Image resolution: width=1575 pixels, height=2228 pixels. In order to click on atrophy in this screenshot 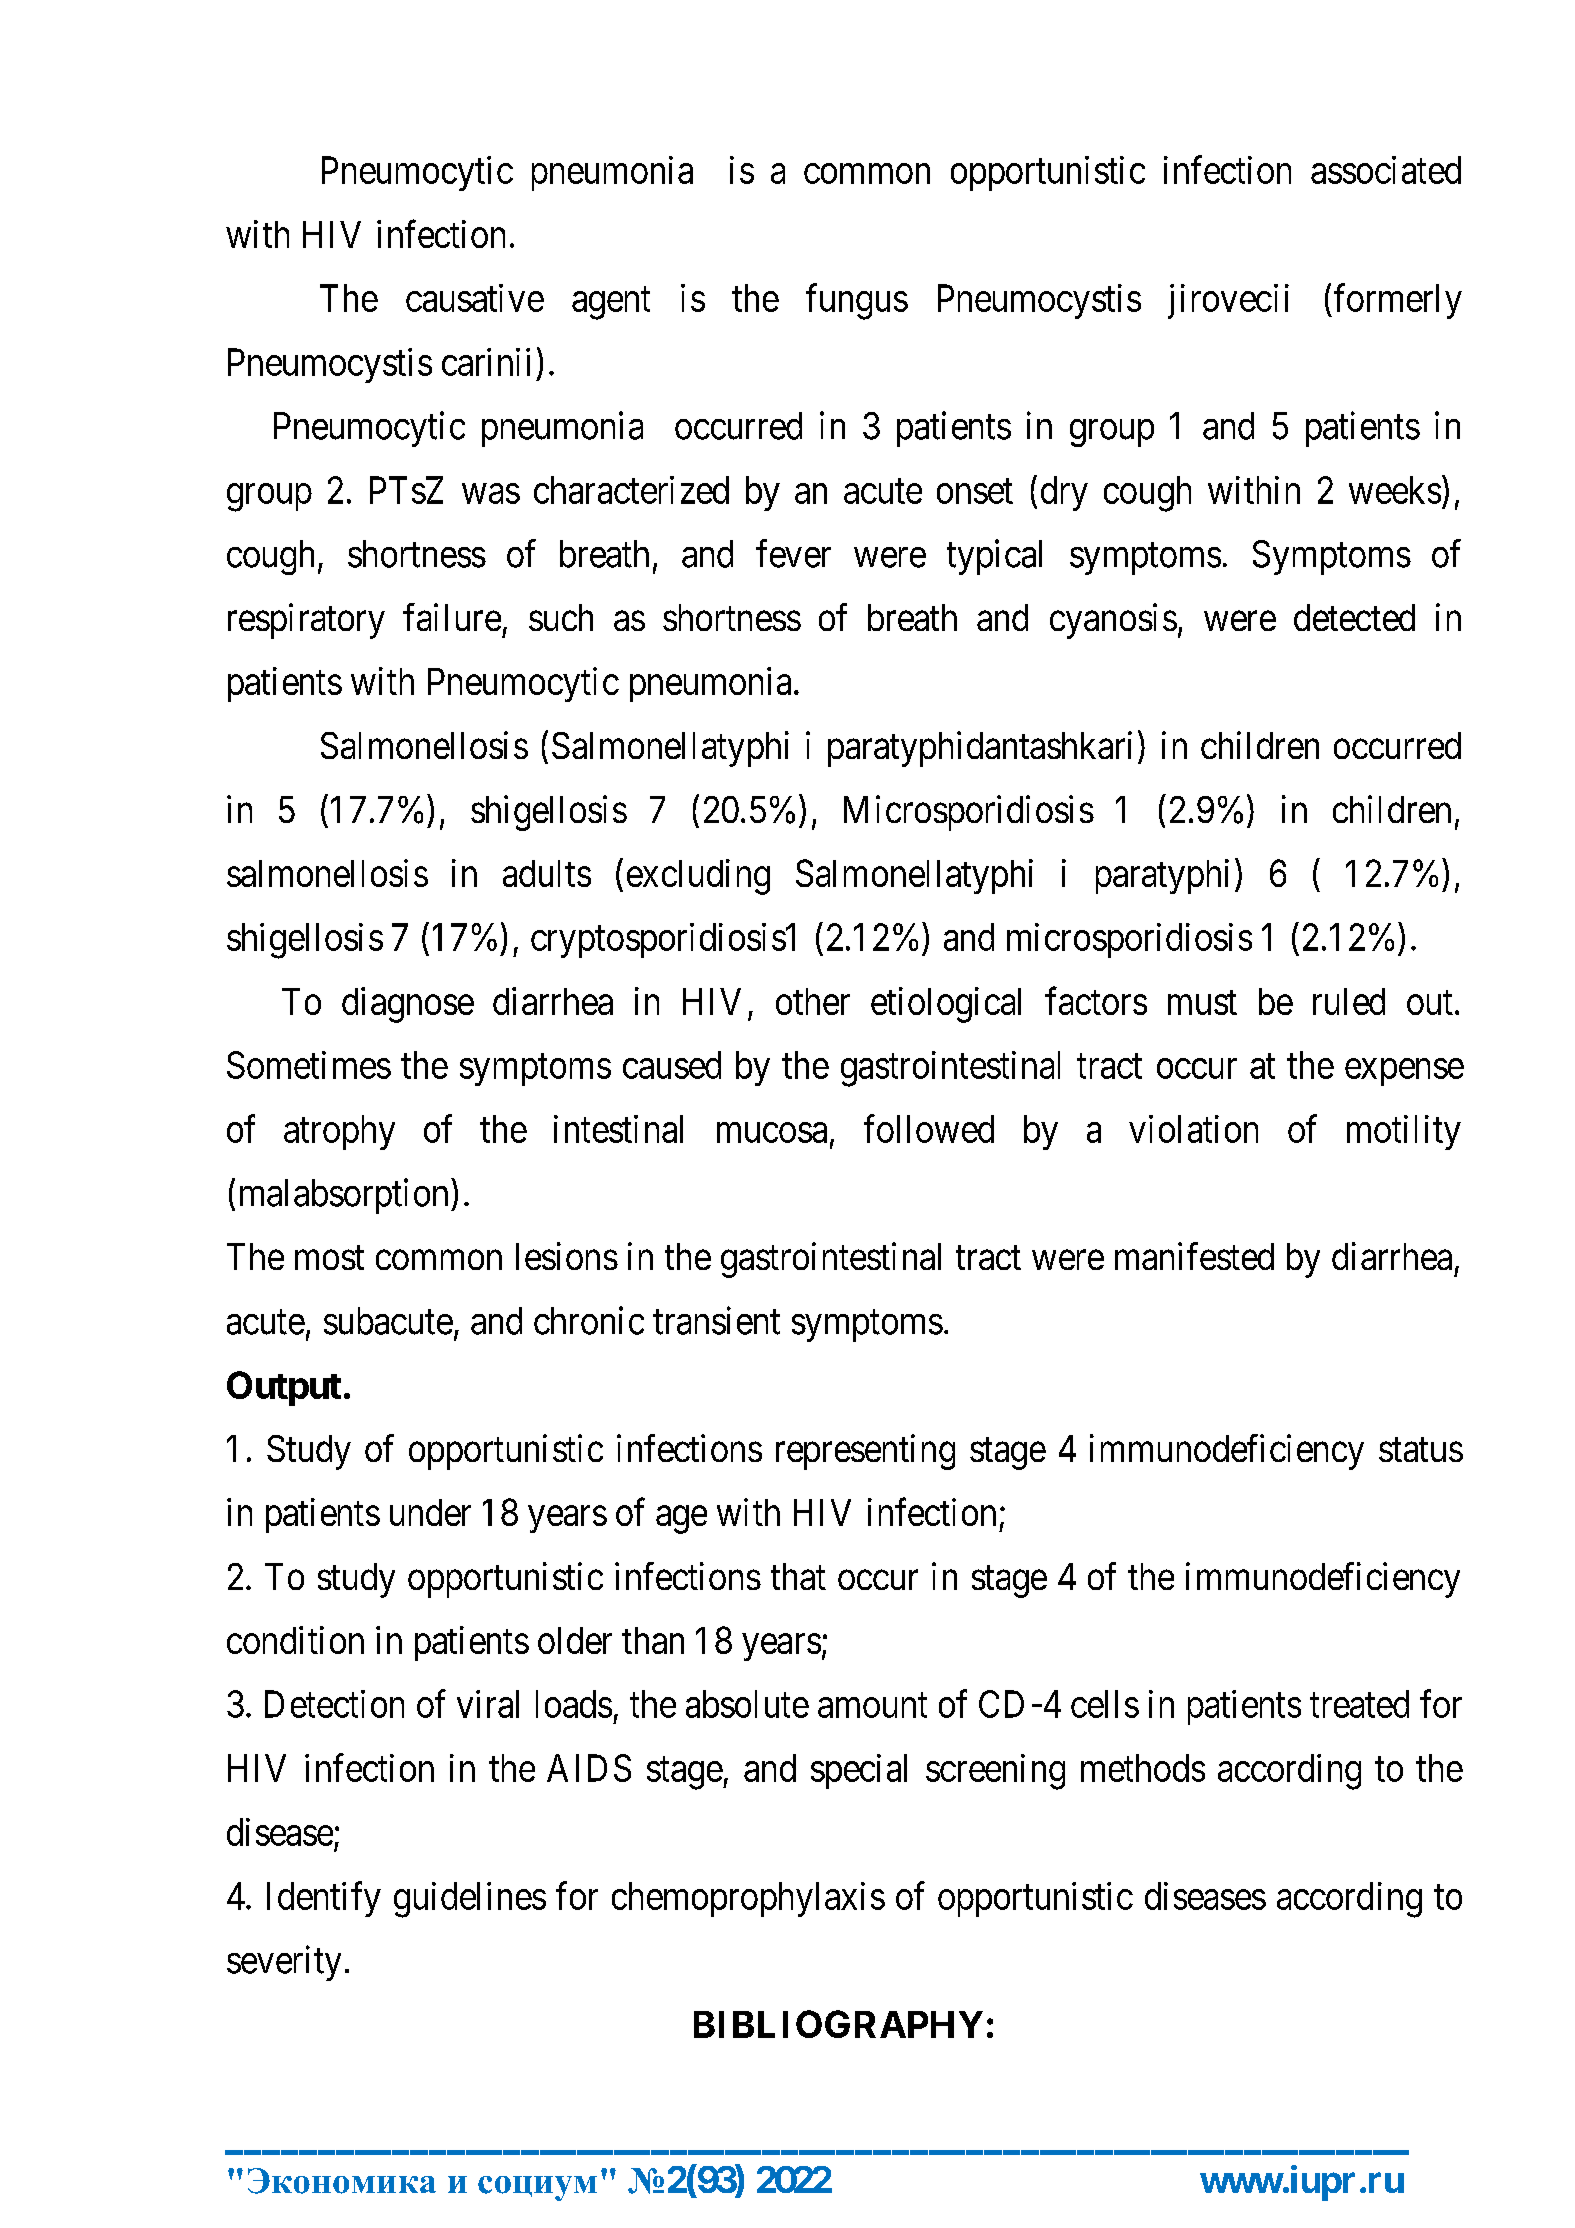, I will do `click(339, 1132)`.
